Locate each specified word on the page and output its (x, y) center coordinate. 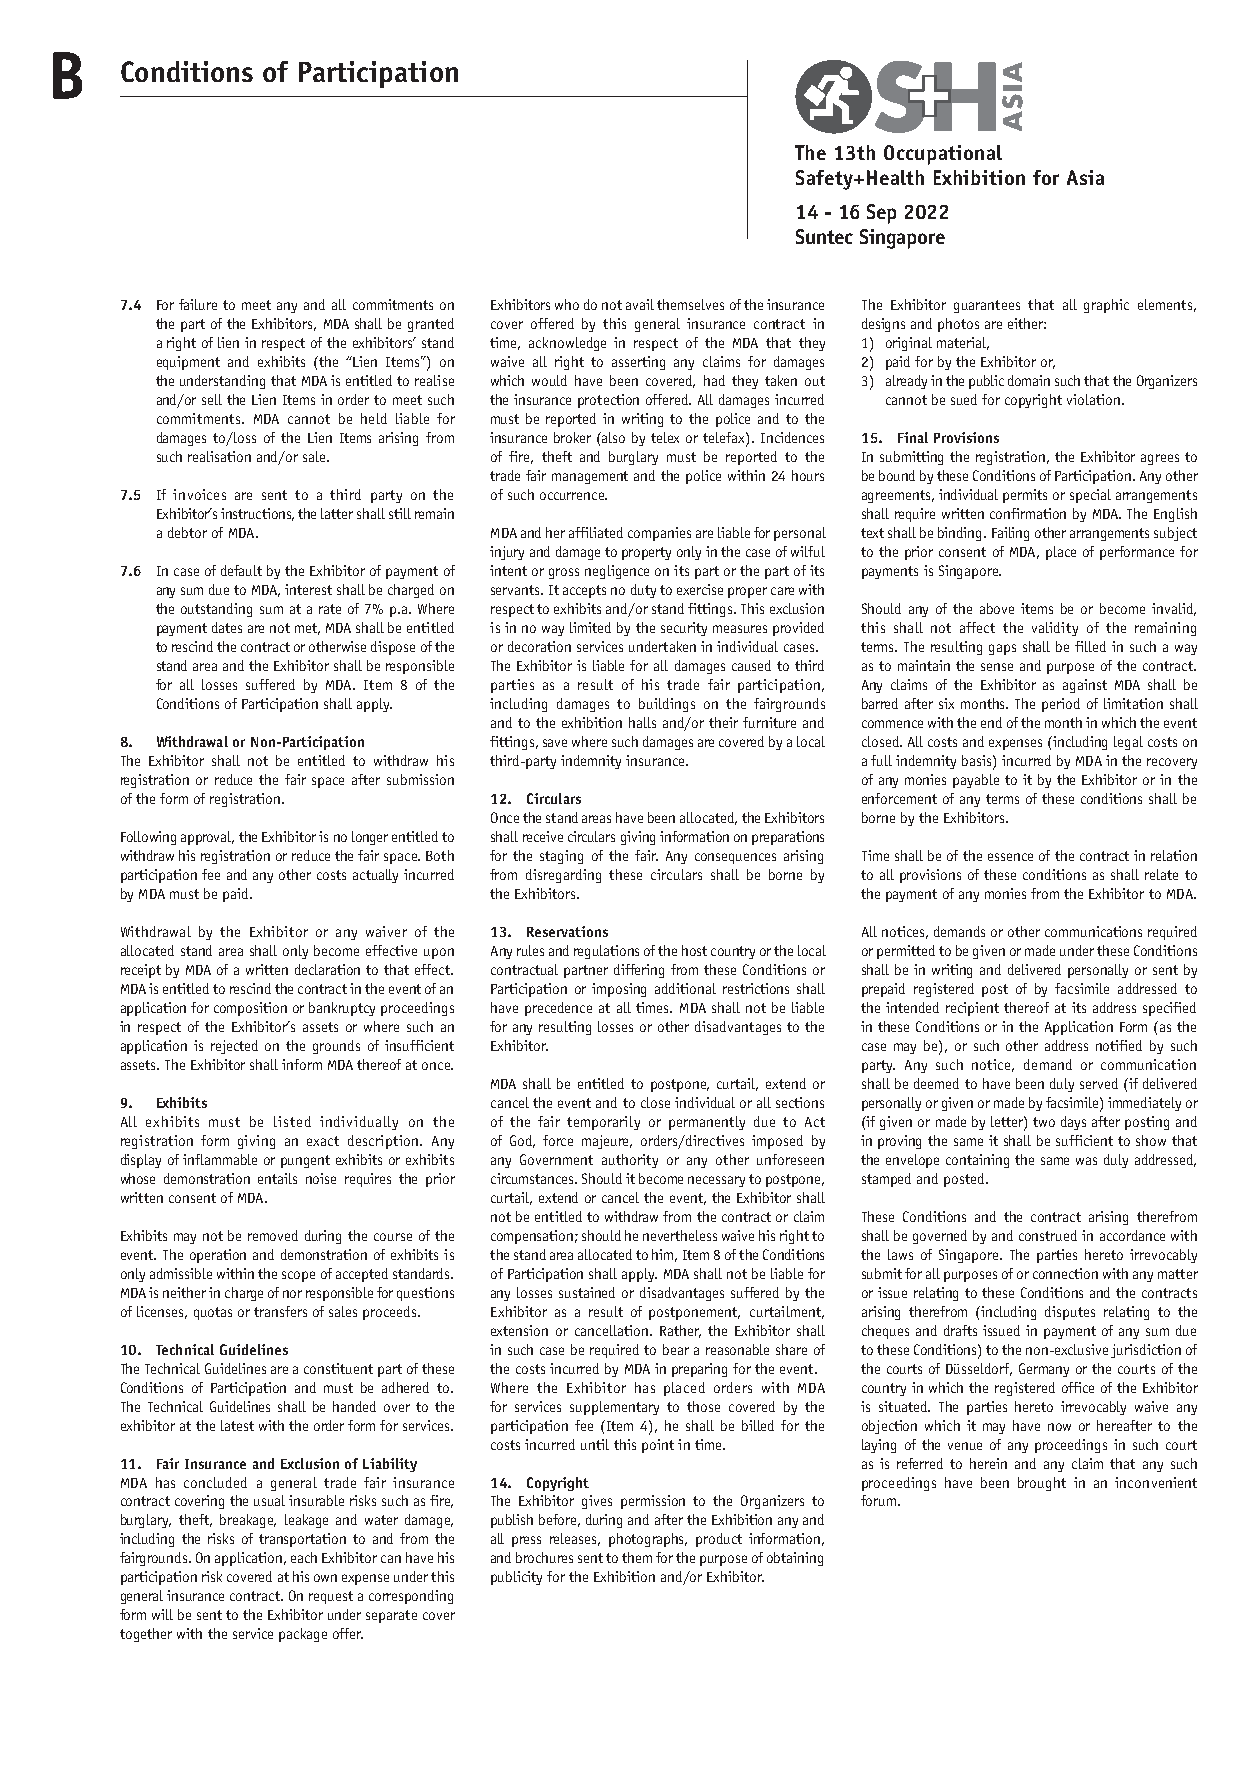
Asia (1085, 177)
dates (227, 627)
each (304, 1557)
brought (1042, 1484)
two (1044, 1122)
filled (1090, 646)
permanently (707, 1123)
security (684, 629)
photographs (648, 1540)
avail (640, 304)
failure (198, 304)
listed (292, 1121)
